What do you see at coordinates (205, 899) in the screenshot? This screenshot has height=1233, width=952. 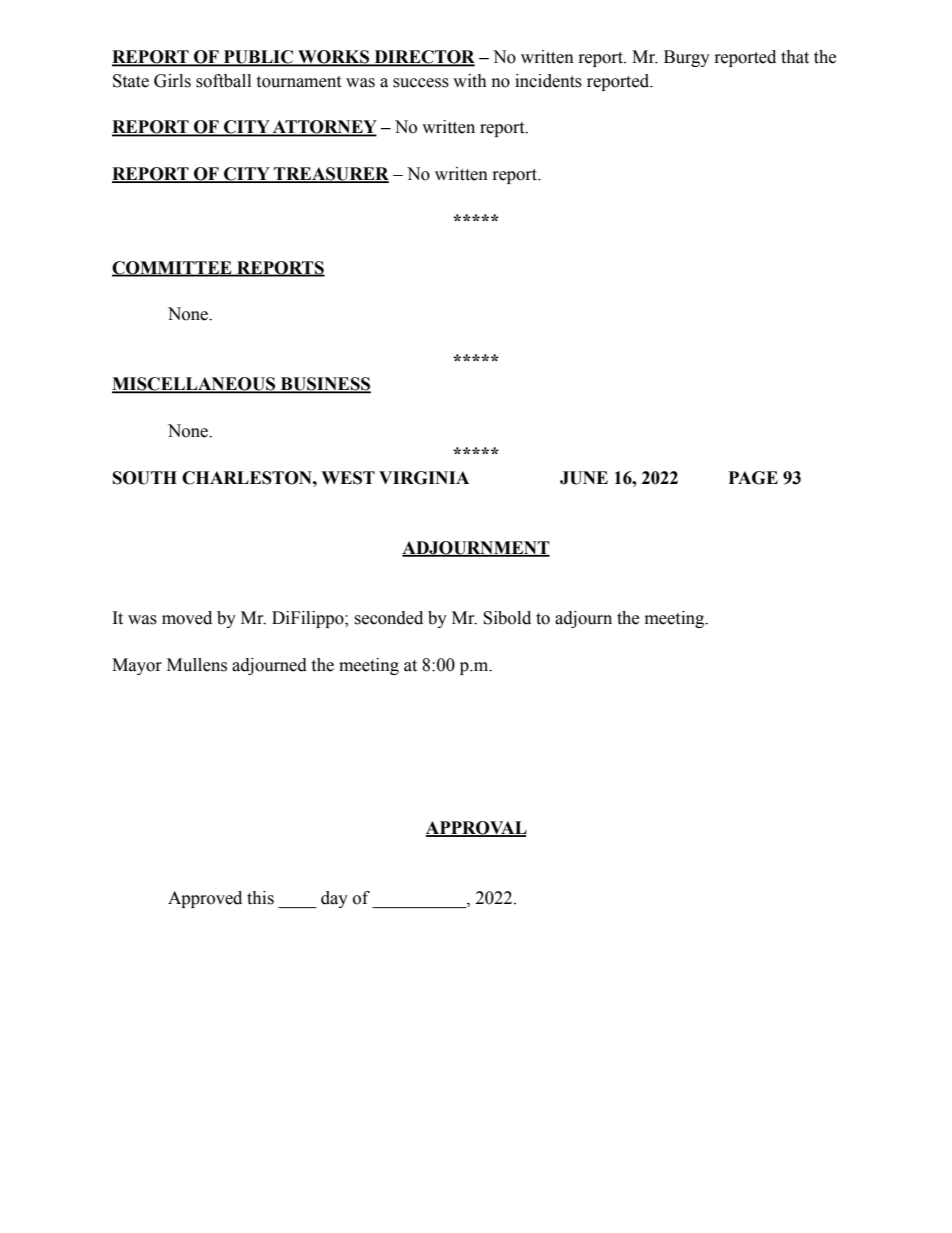 I see `Approved` at bounding box center [205, 899].
